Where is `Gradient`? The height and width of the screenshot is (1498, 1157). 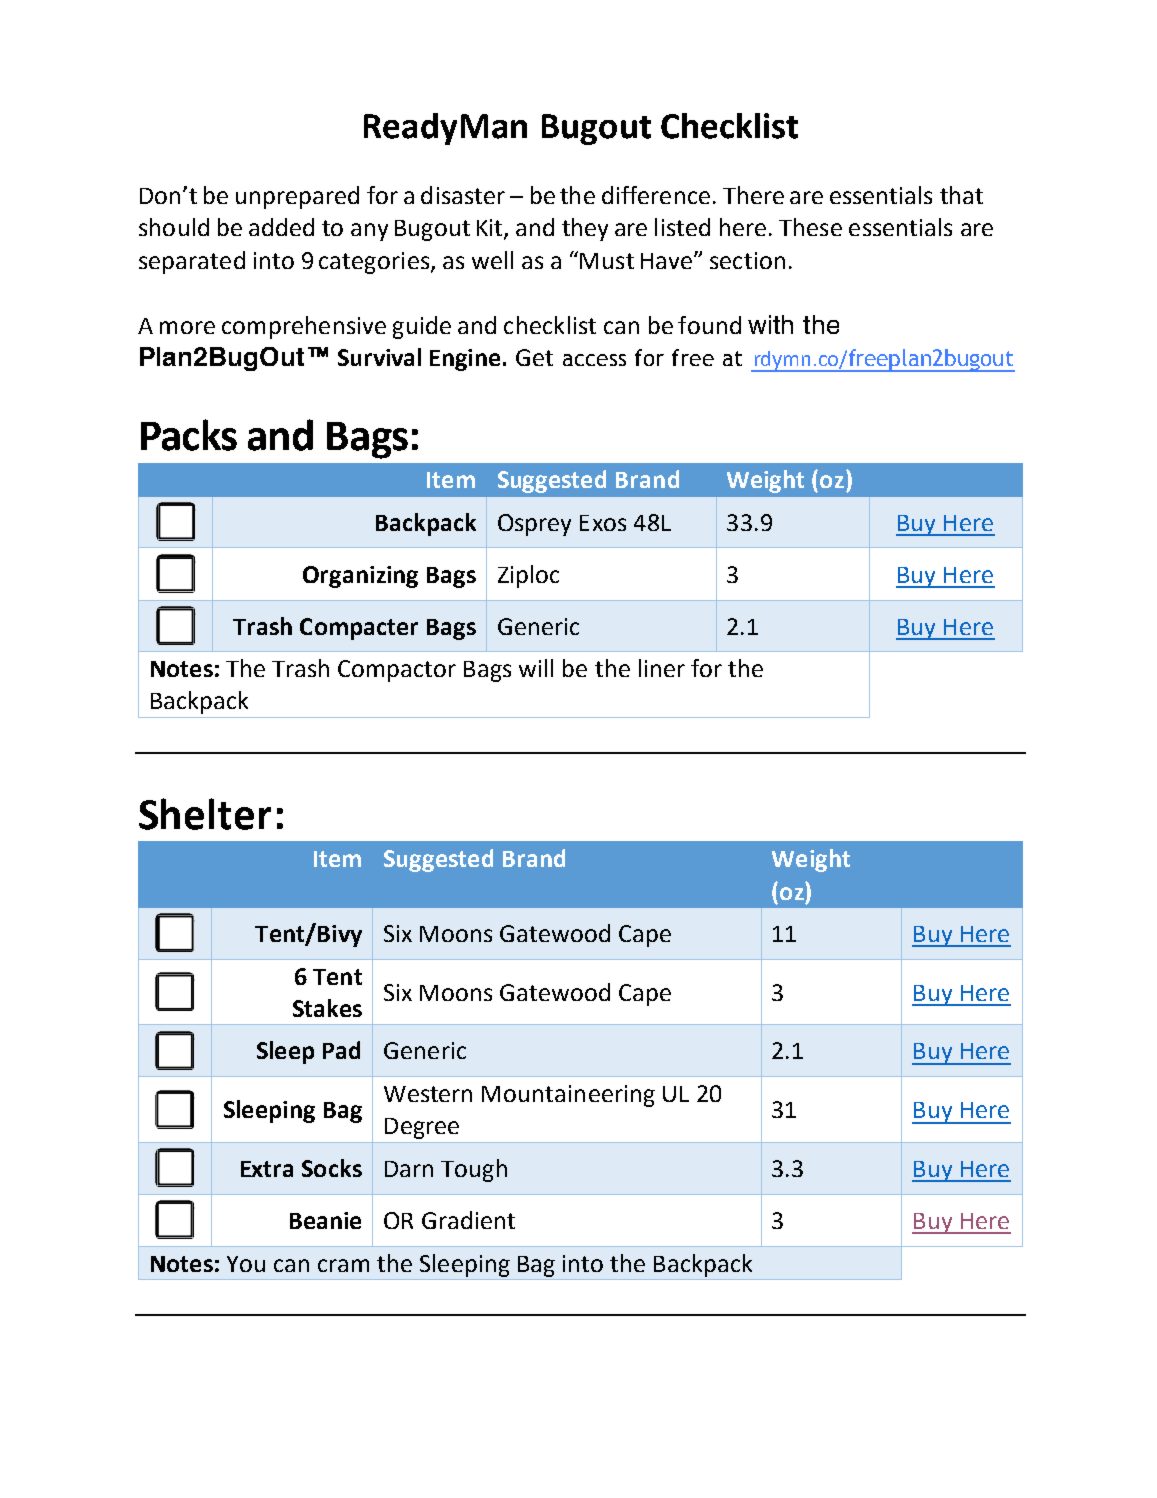 Gradient is located at coordinates (468, 1220).
